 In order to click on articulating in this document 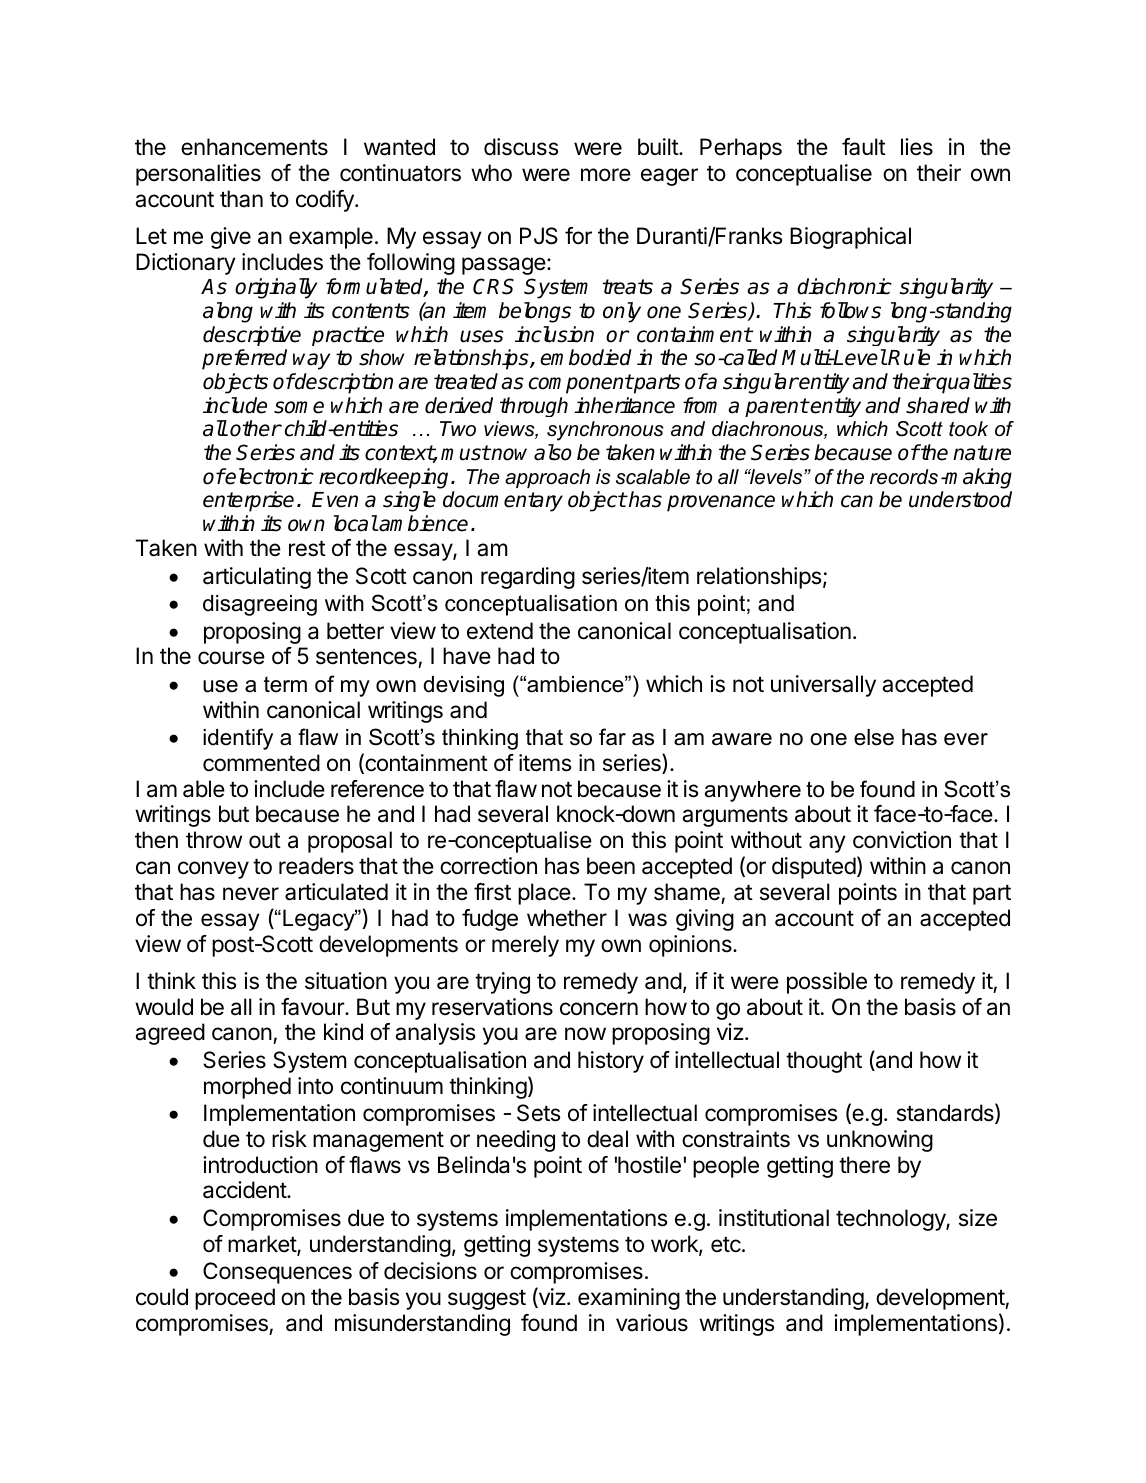, I will do `click(257, 578)`.
